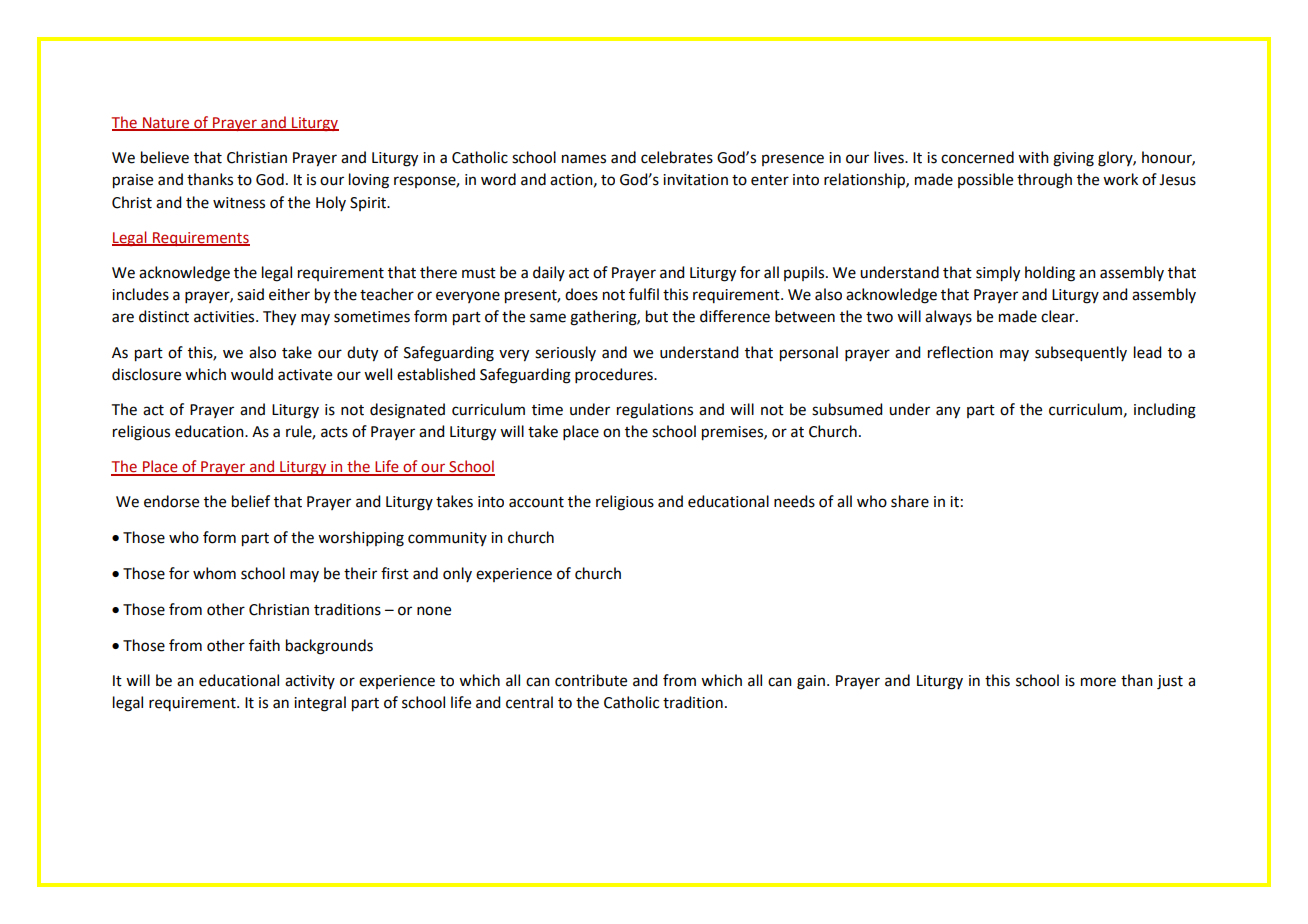 The width and height of the page is (1308, 924). Describe the element at coordinates (1033, 157) in the page. I see `with` at that location.
